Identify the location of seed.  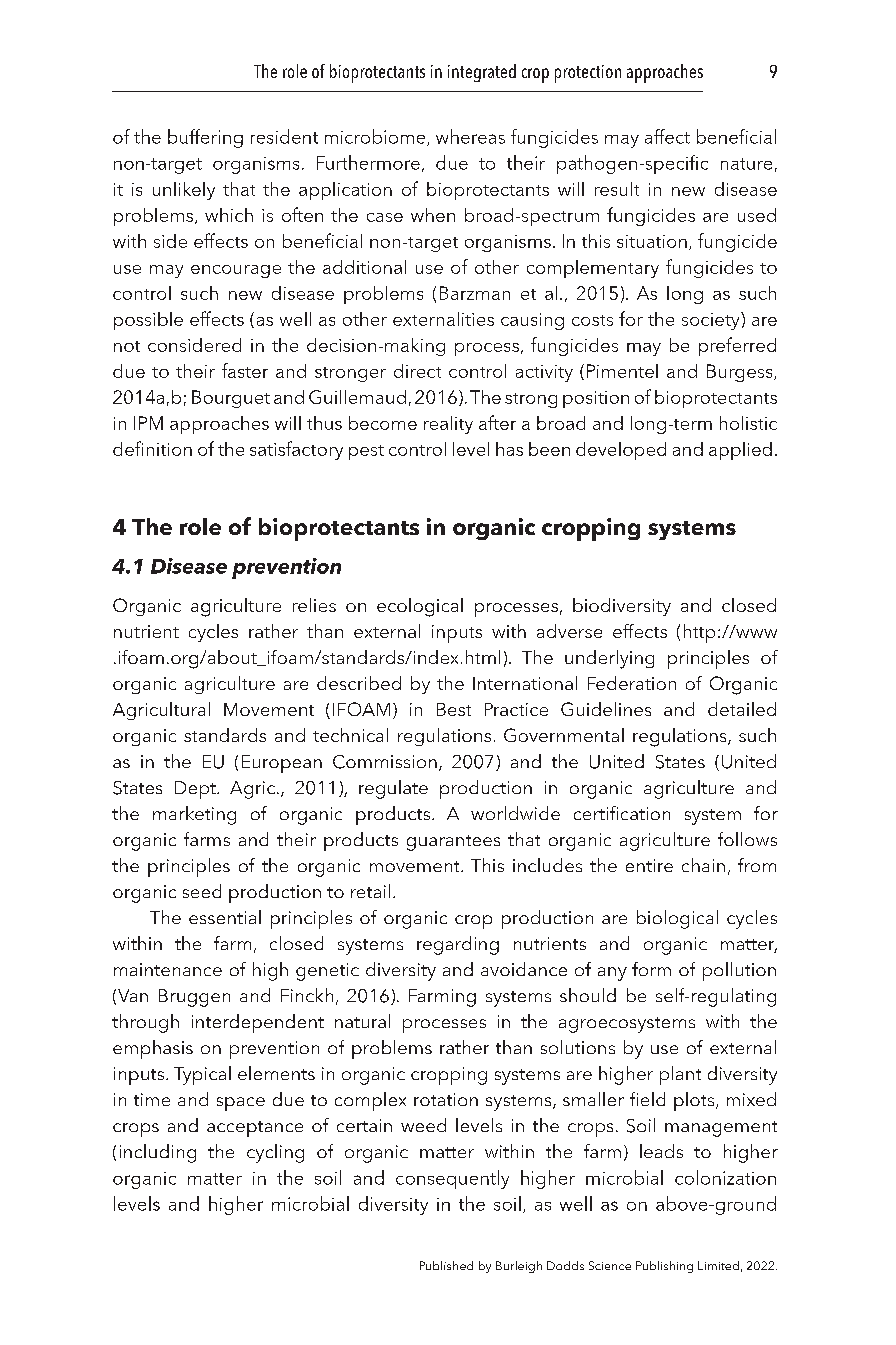
(202, 891).
